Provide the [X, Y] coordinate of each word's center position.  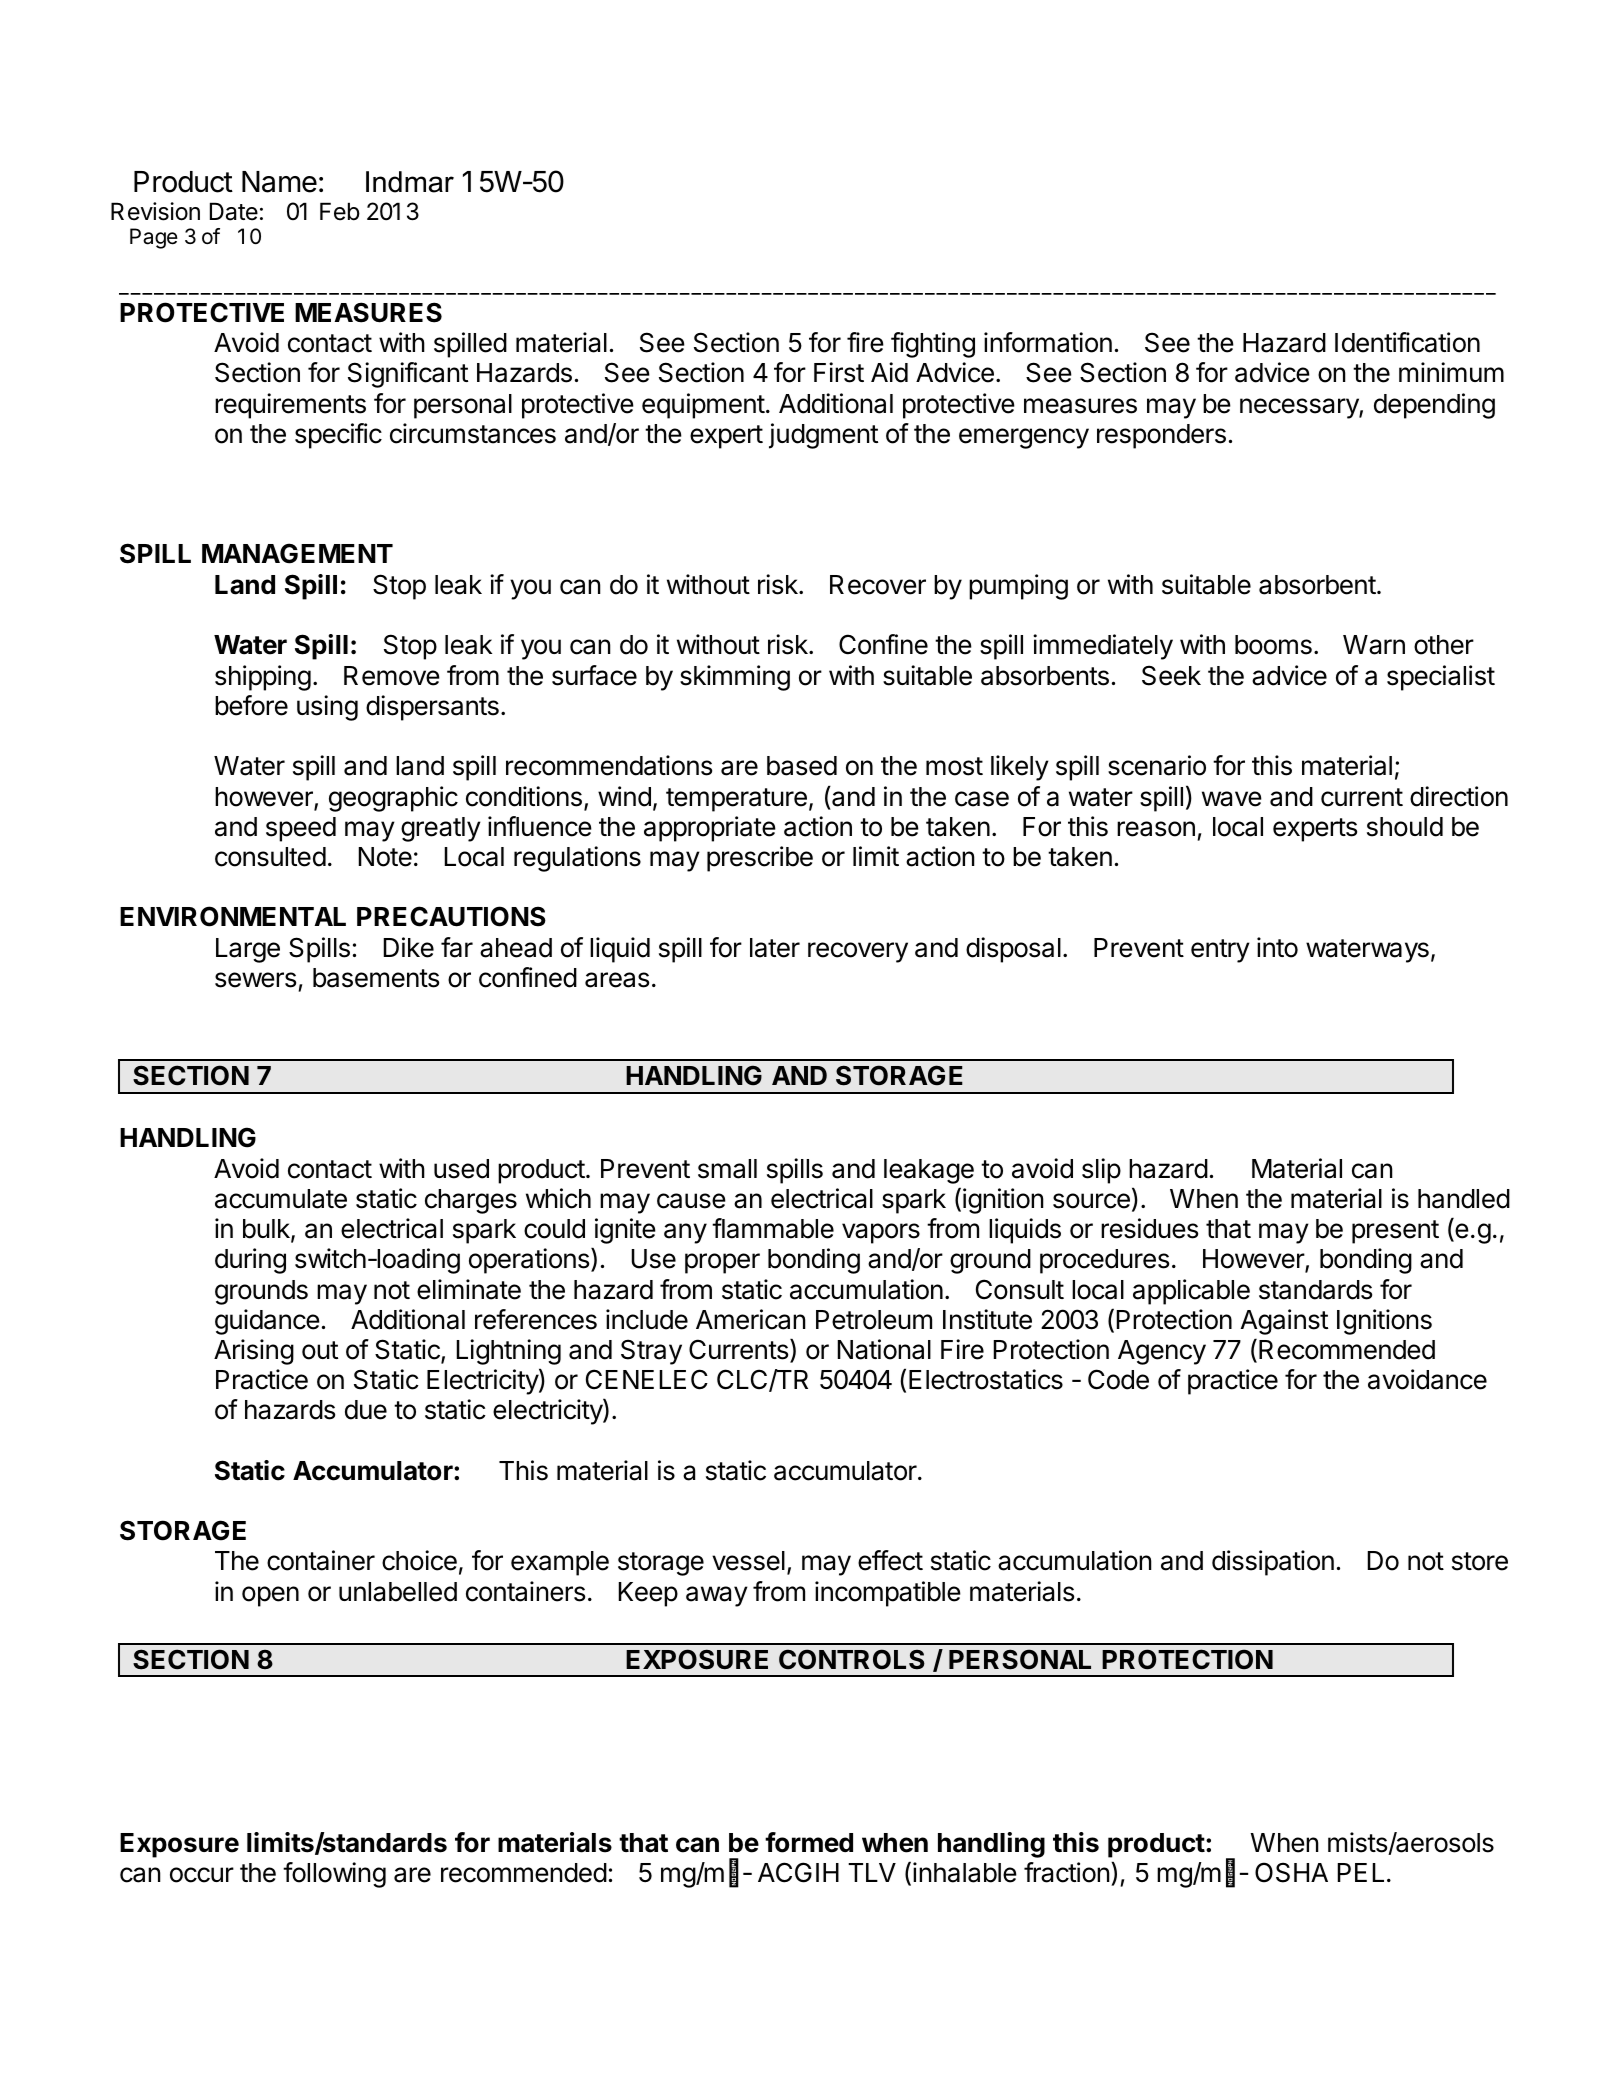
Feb [340, 211]
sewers [255, 980]
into [1277, 947]
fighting [933, 345]
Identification [1407, 342]
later [775, 948]
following [334, 1875]
